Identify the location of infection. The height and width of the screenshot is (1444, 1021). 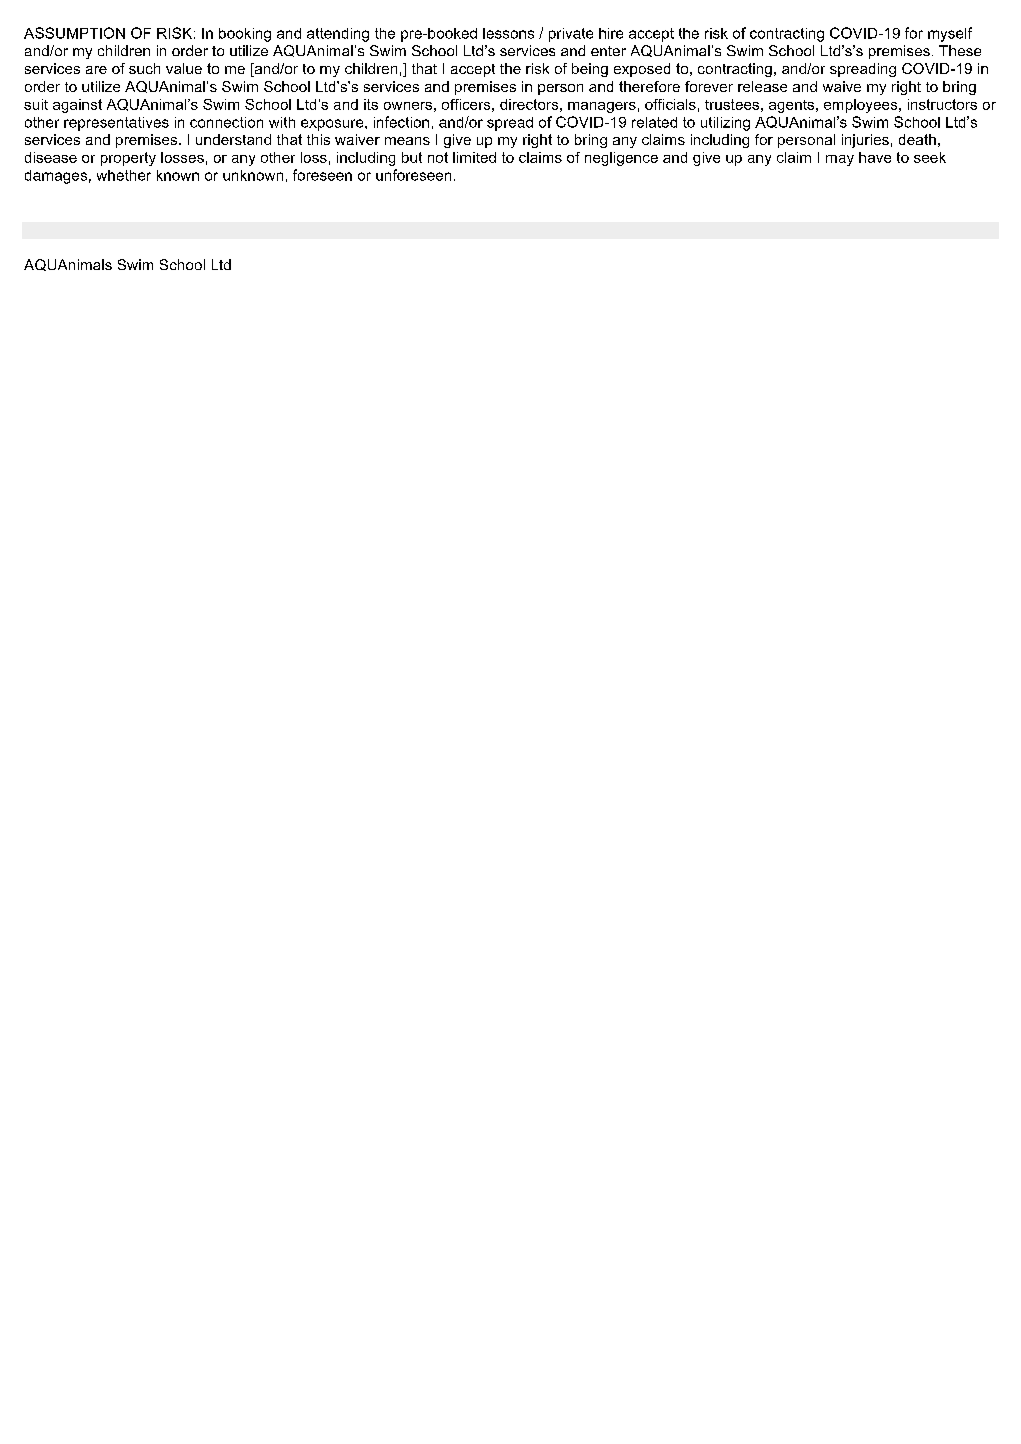
(401, 122).
